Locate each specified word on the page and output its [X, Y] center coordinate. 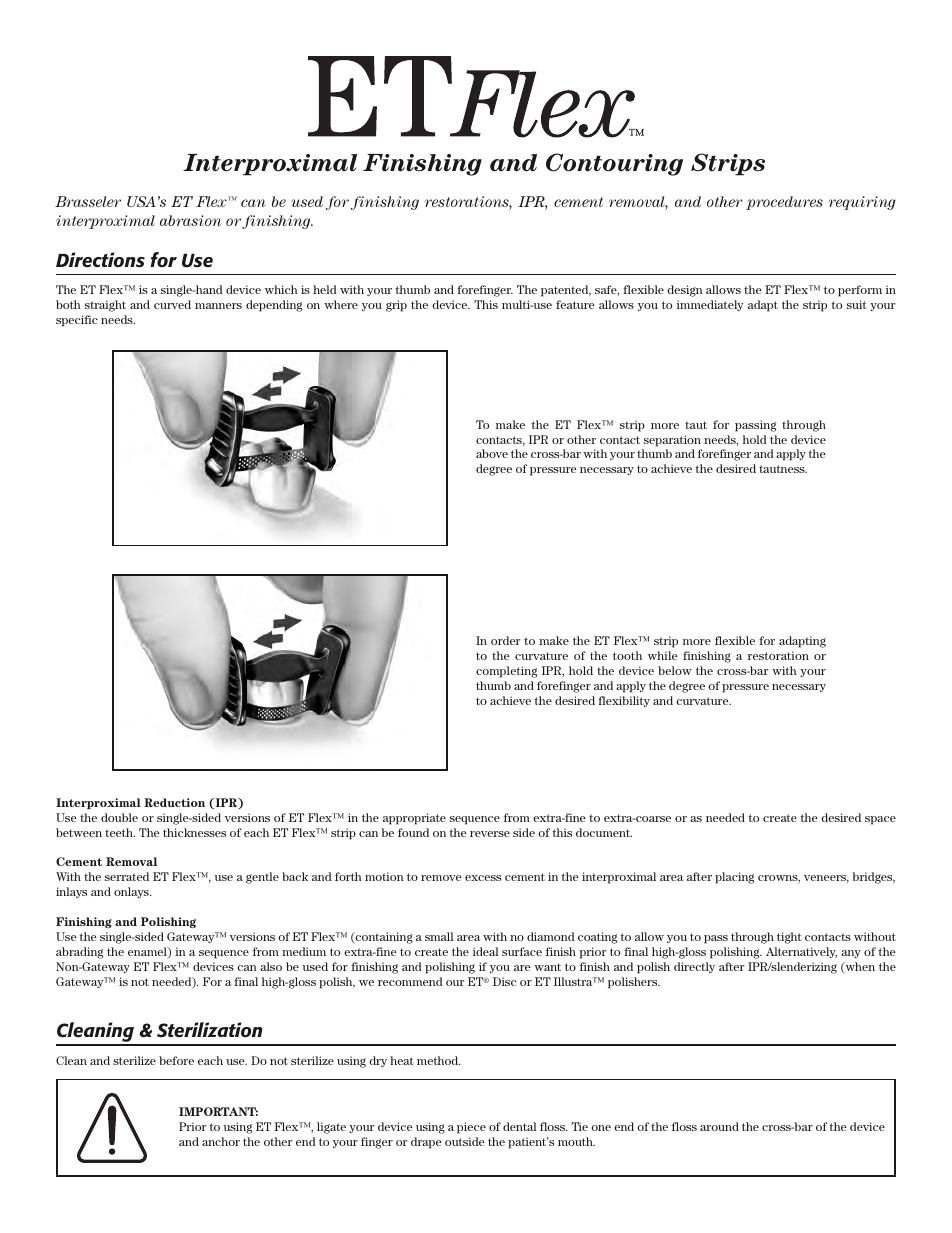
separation [672, 441]
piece [471, 1128]
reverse [490, 834]
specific [77, 321]
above [492, 453]
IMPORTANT [218, 1111]
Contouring [614, 164]
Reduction [174, 802]
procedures [784, 203]
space [880, 820]
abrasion [191, 220]
